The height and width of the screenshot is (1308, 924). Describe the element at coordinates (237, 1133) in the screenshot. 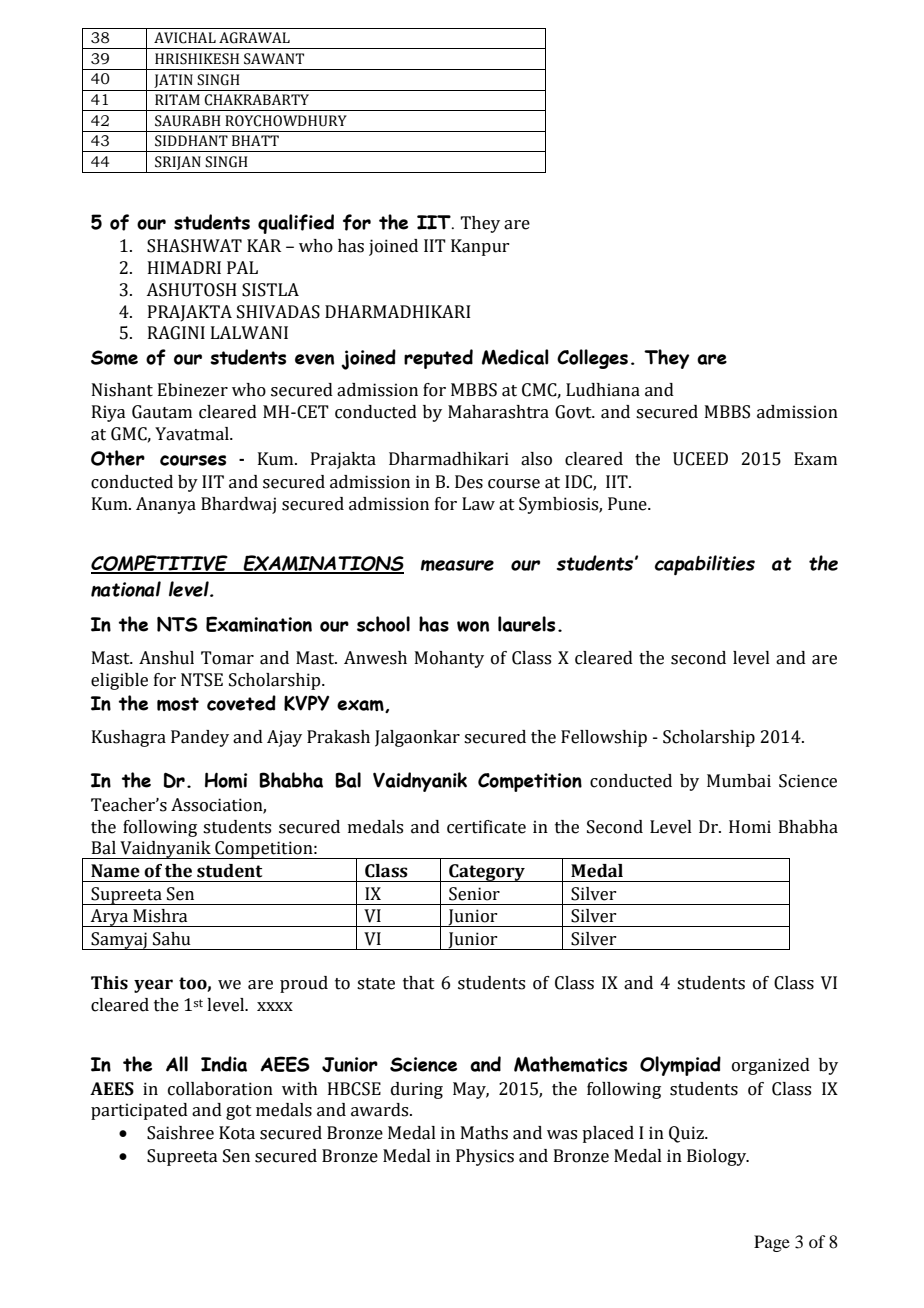

I see `Kota` at that location.
